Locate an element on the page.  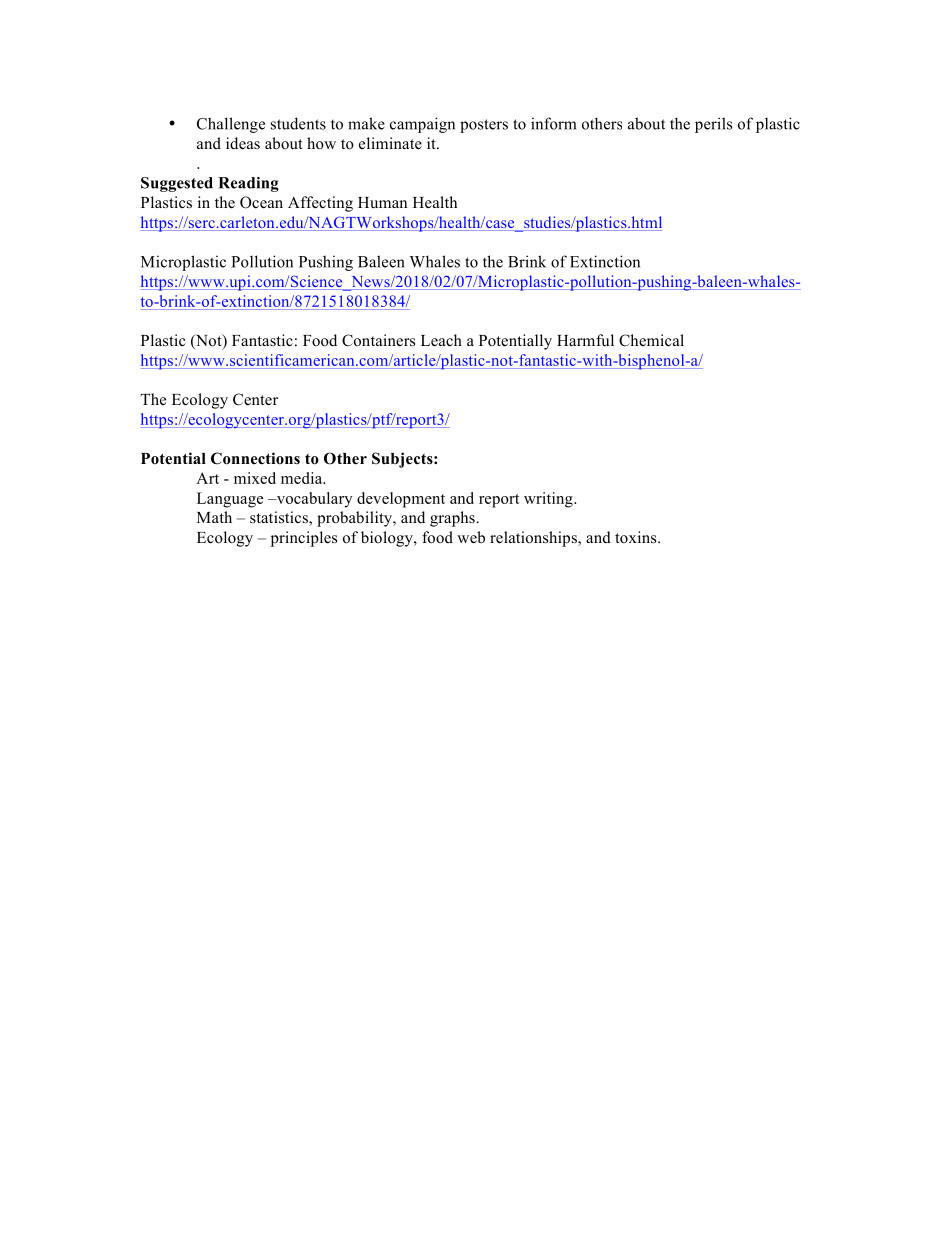
perils is located at coordinates (713, 125).
